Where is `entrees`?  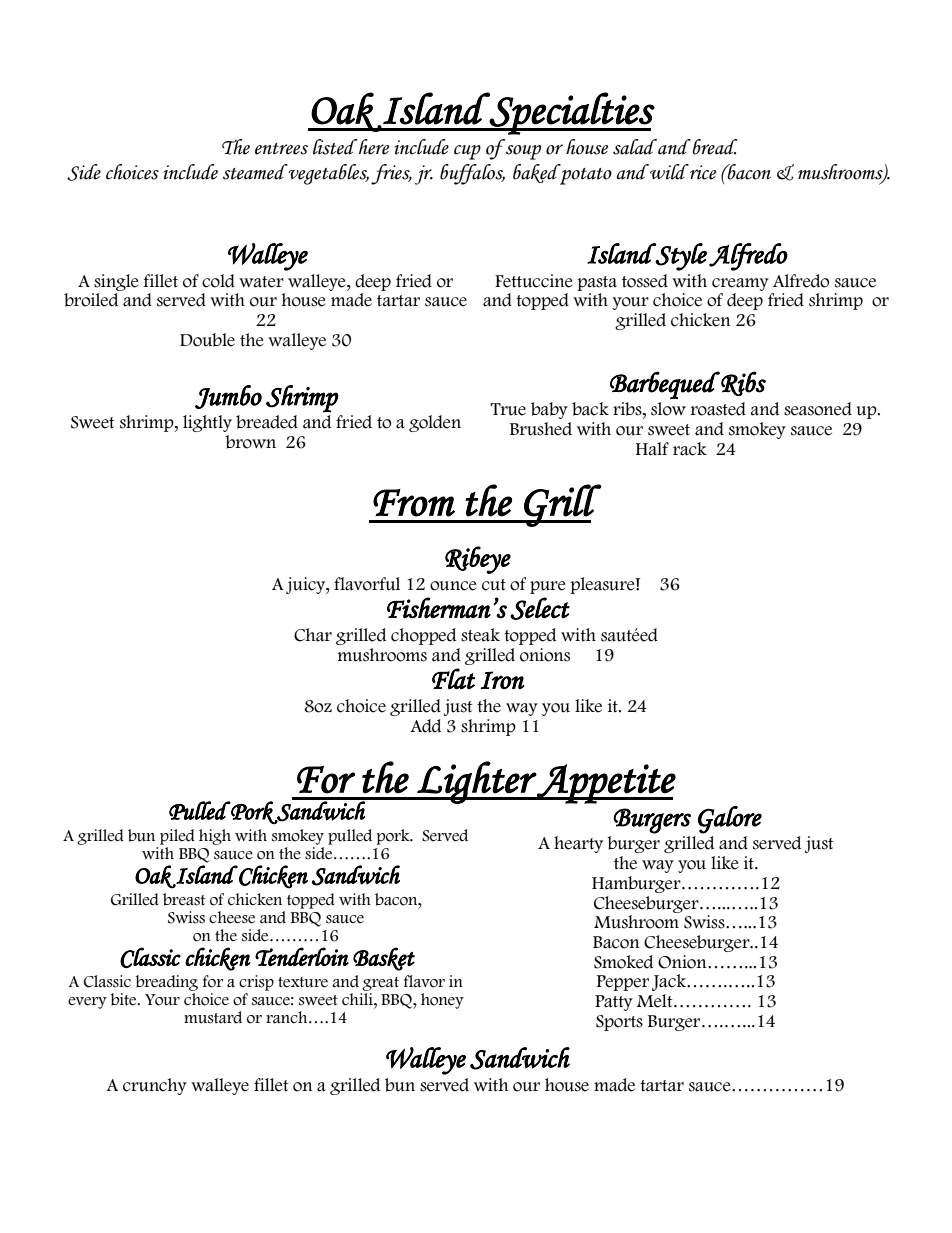
entrees is located at coordinates (281, 149).
